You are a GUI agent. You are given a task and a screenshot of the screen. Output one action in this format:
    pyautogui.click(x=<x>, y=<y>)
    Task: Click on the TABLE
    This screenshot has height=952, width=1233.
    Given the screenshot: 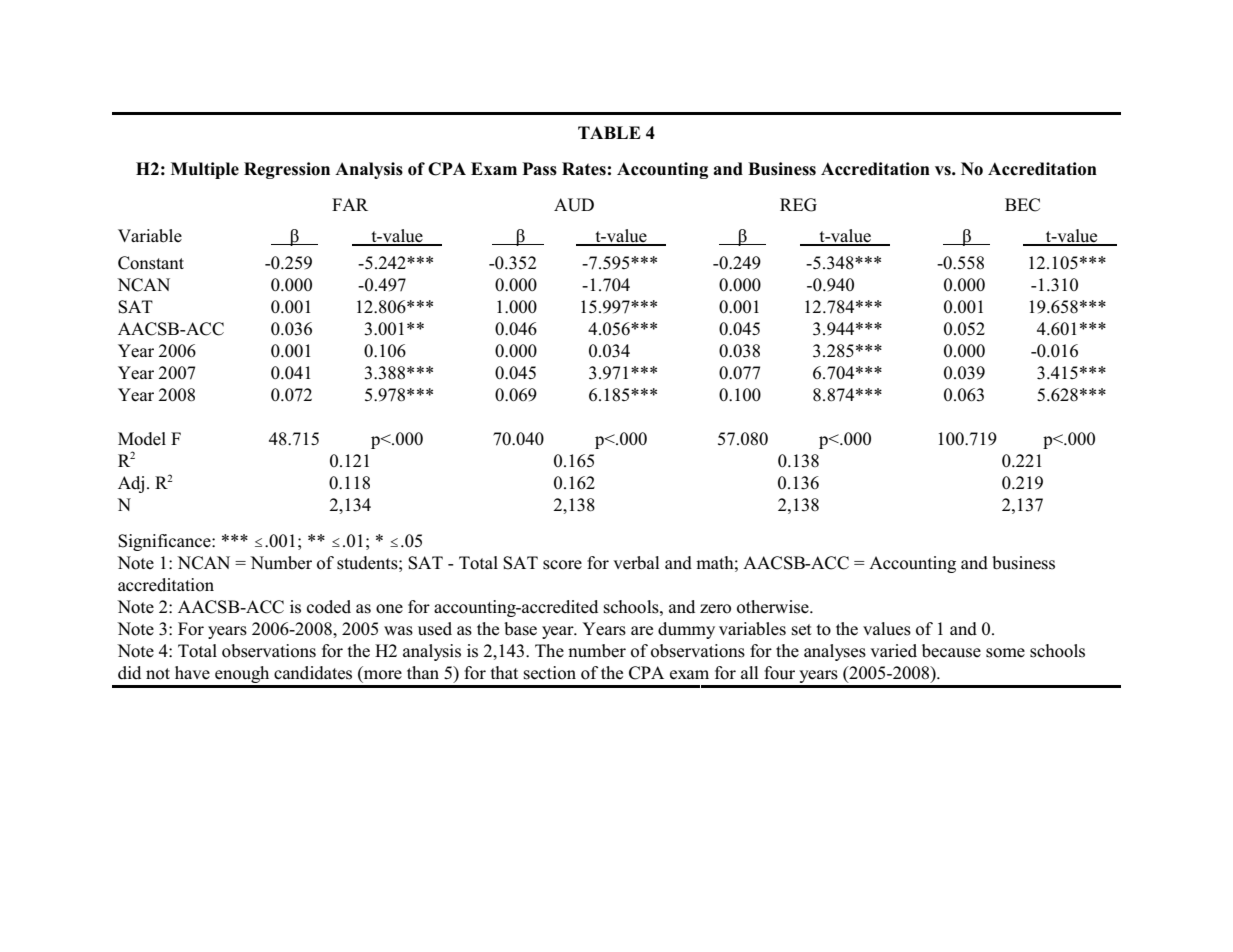 What is the action you would take?
    pyautogui.click(x=609, y=132)
